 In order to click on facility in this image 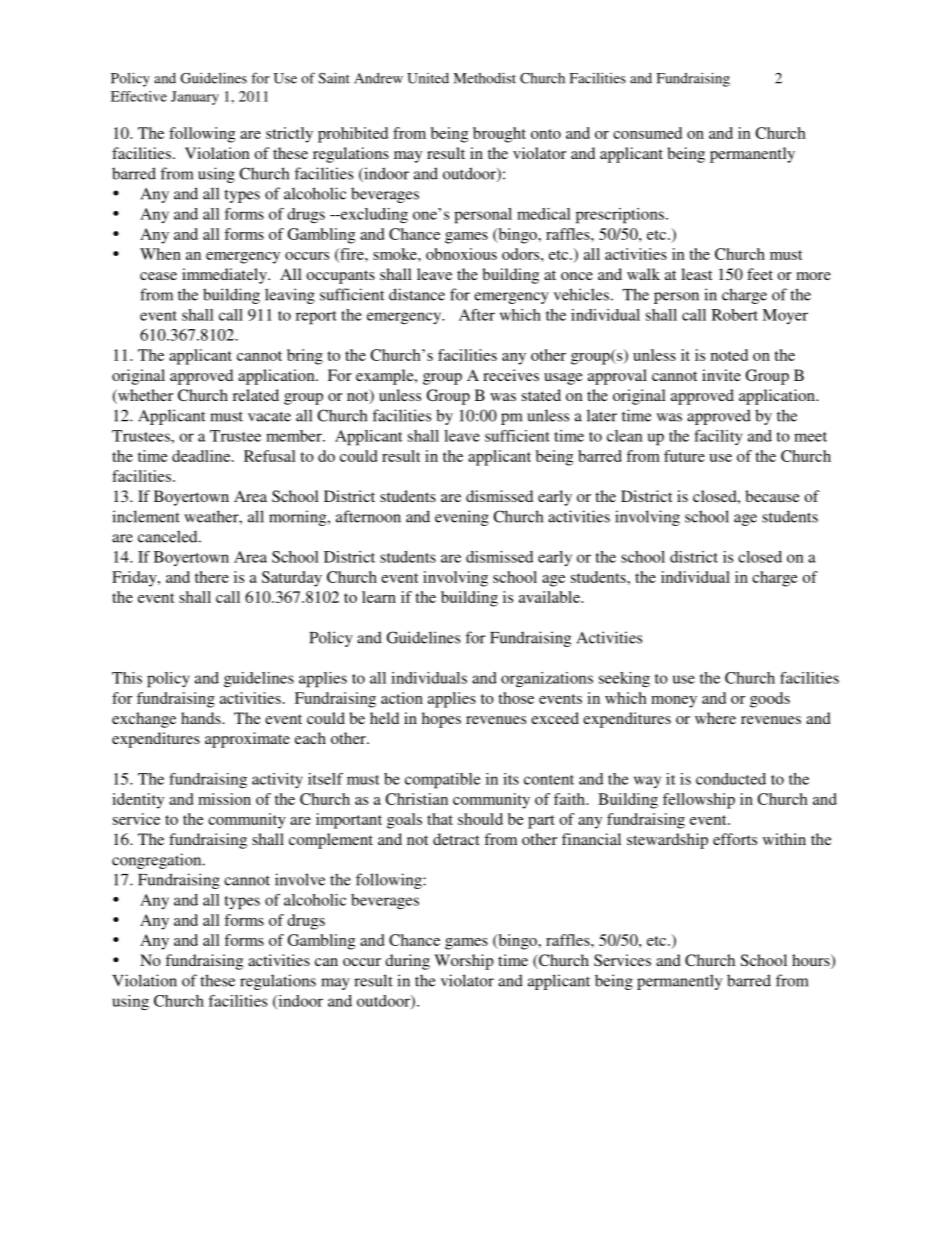, I will do `click(718, 437)`.
